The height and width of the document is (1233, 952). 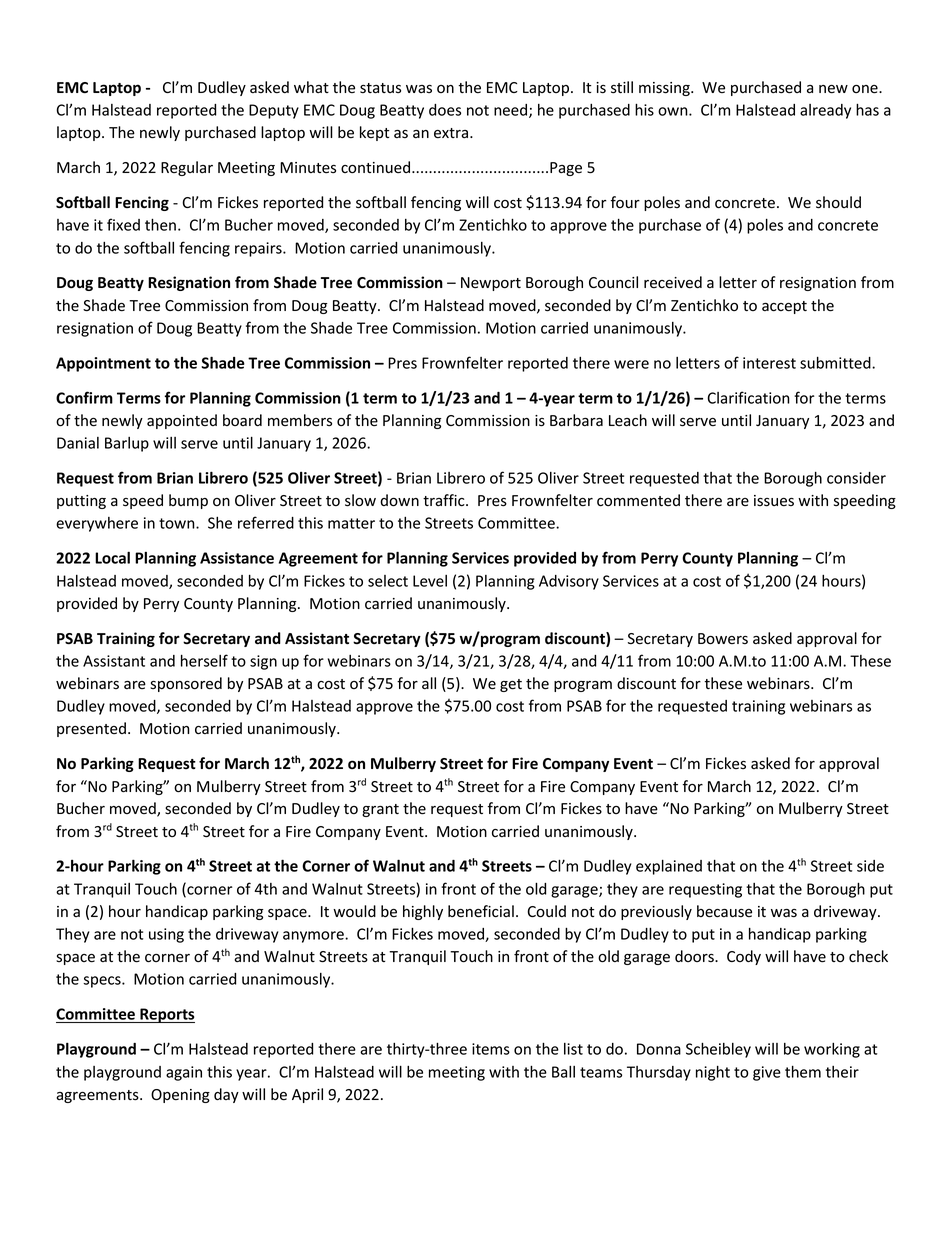 What do you see at coordinates (748, 397) in the document?
I see `Clarification` at bounding box center [748, 397].
